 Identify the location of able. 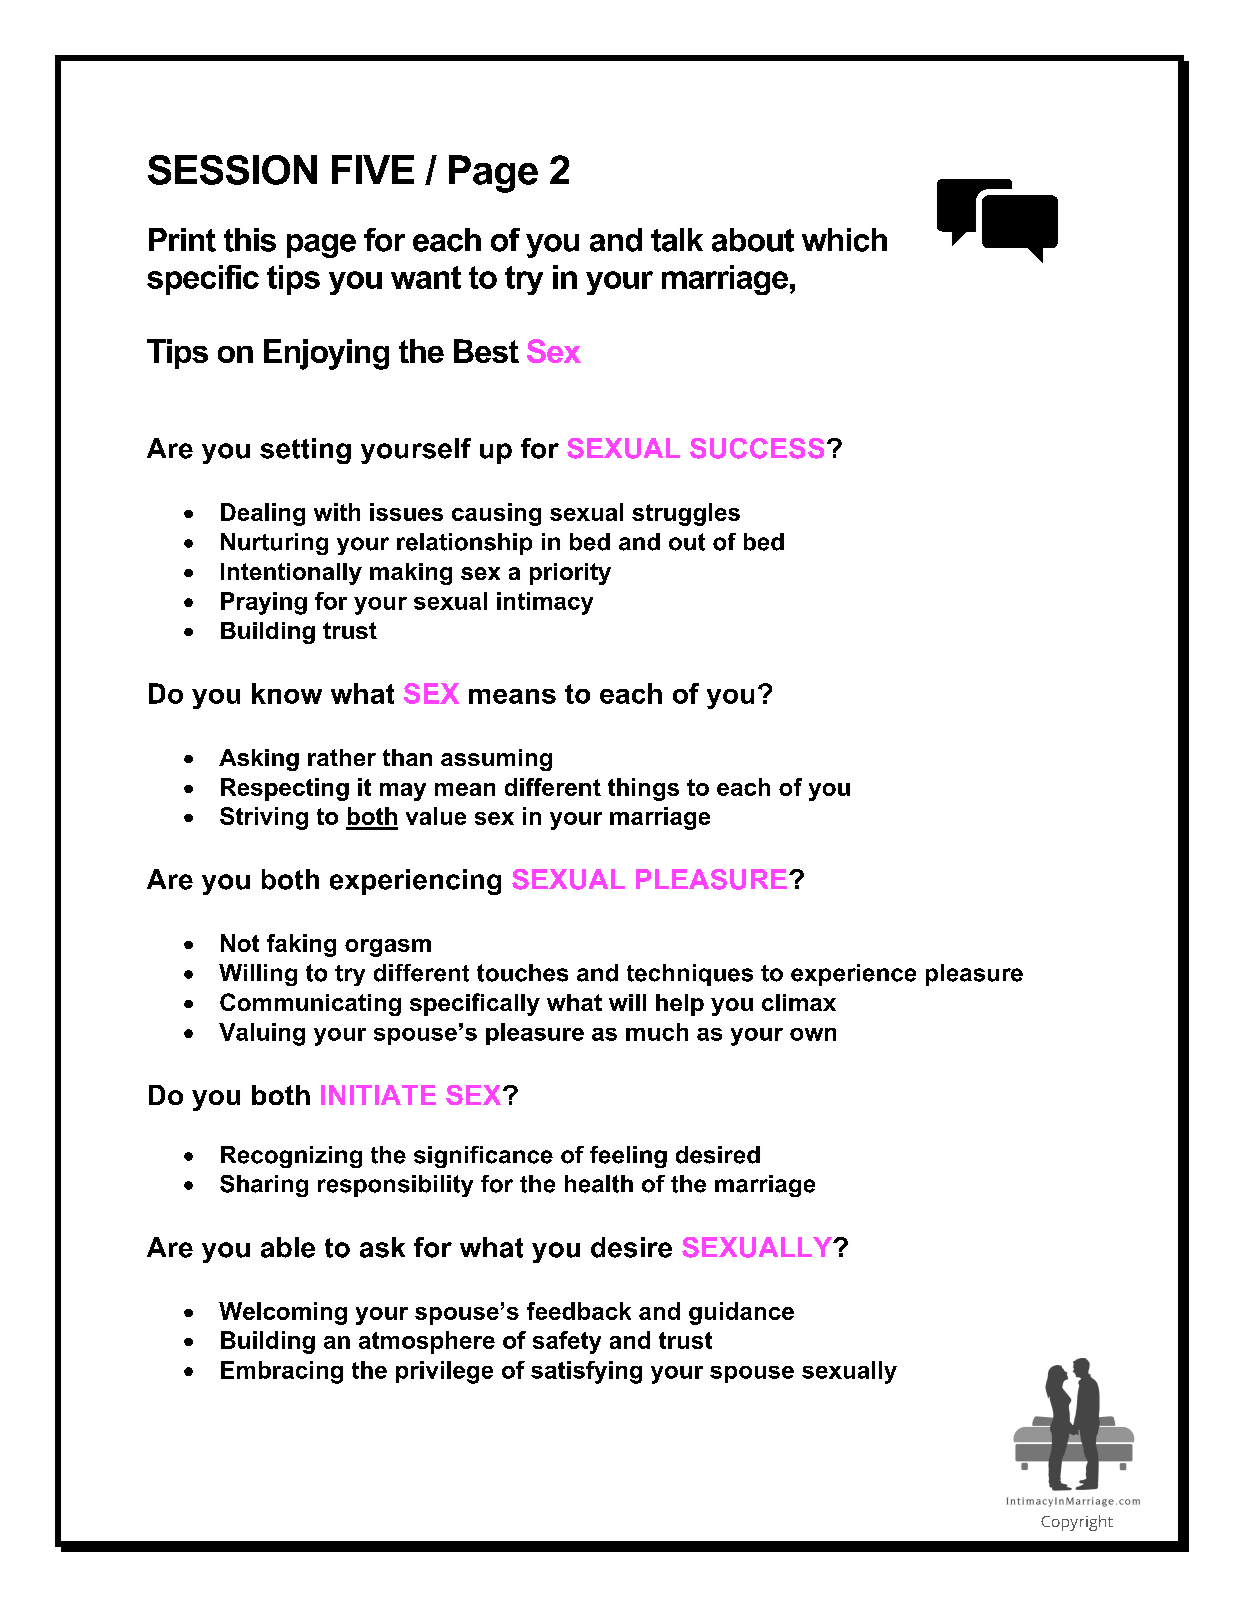
(288, 1247).
